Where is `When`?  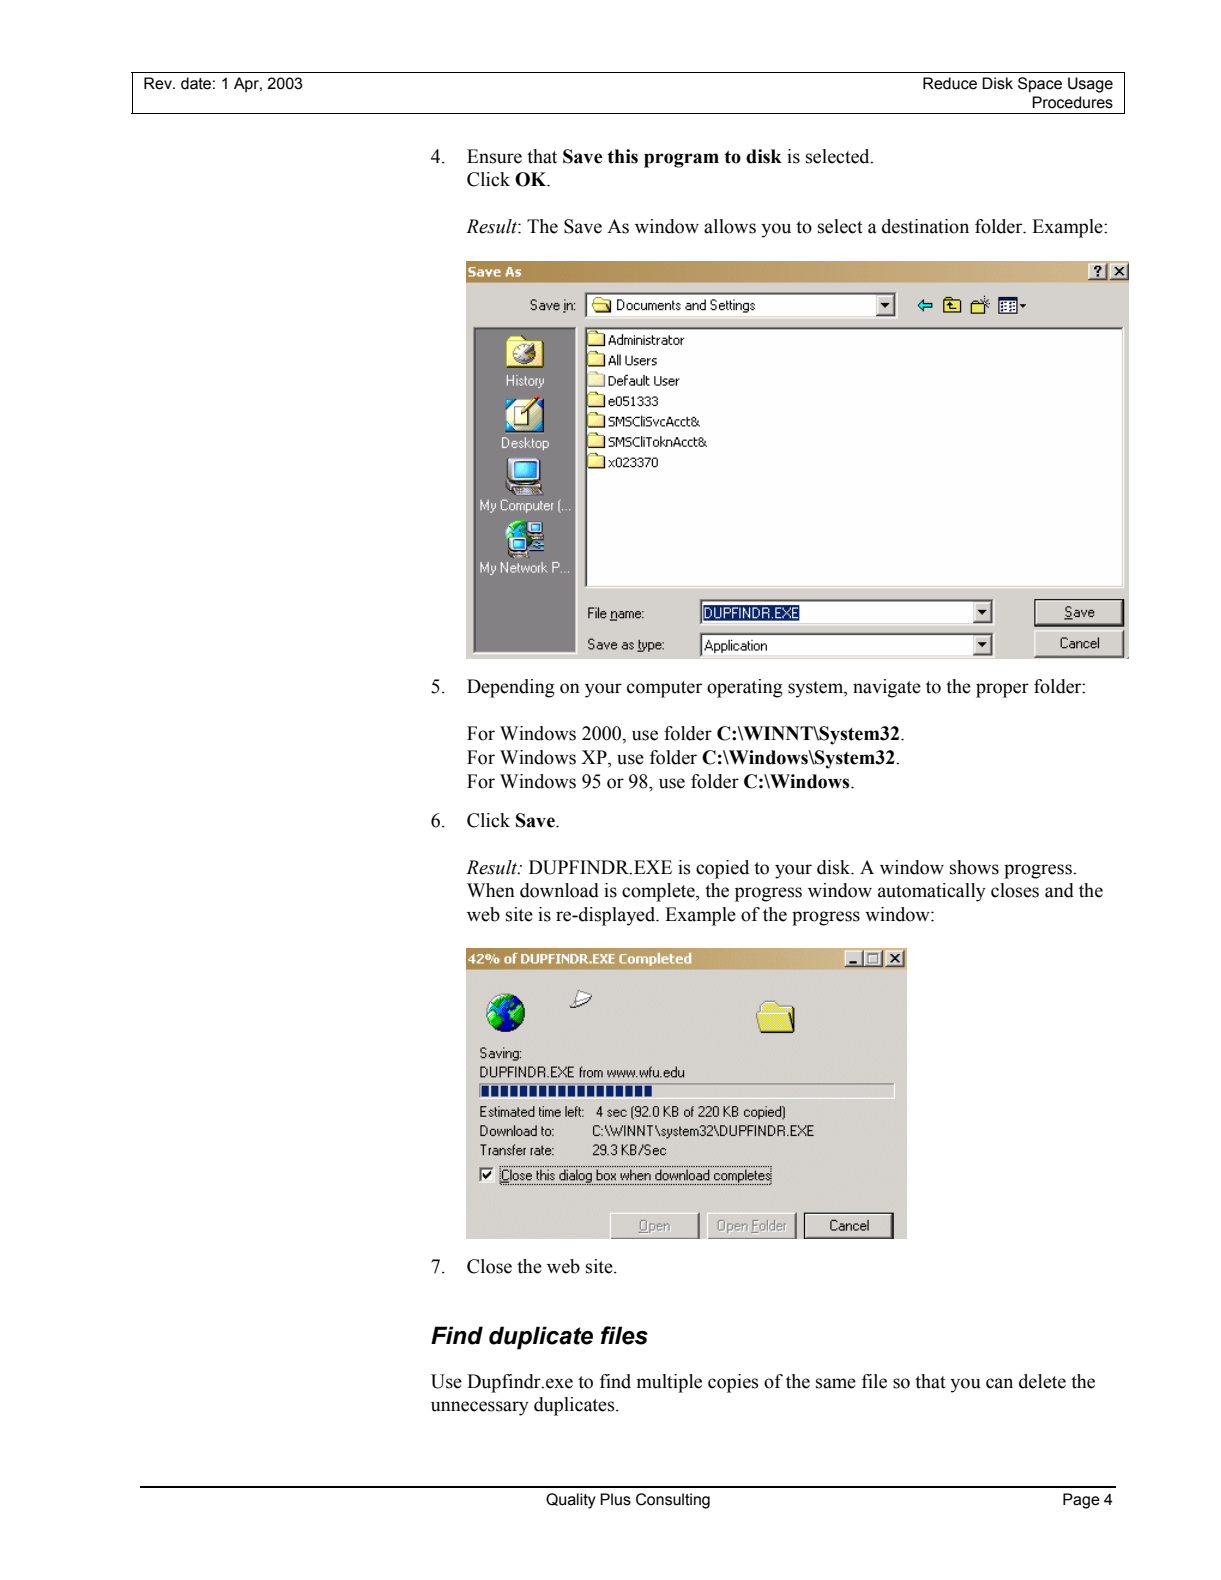 When is located at coordinates (491, 890).
